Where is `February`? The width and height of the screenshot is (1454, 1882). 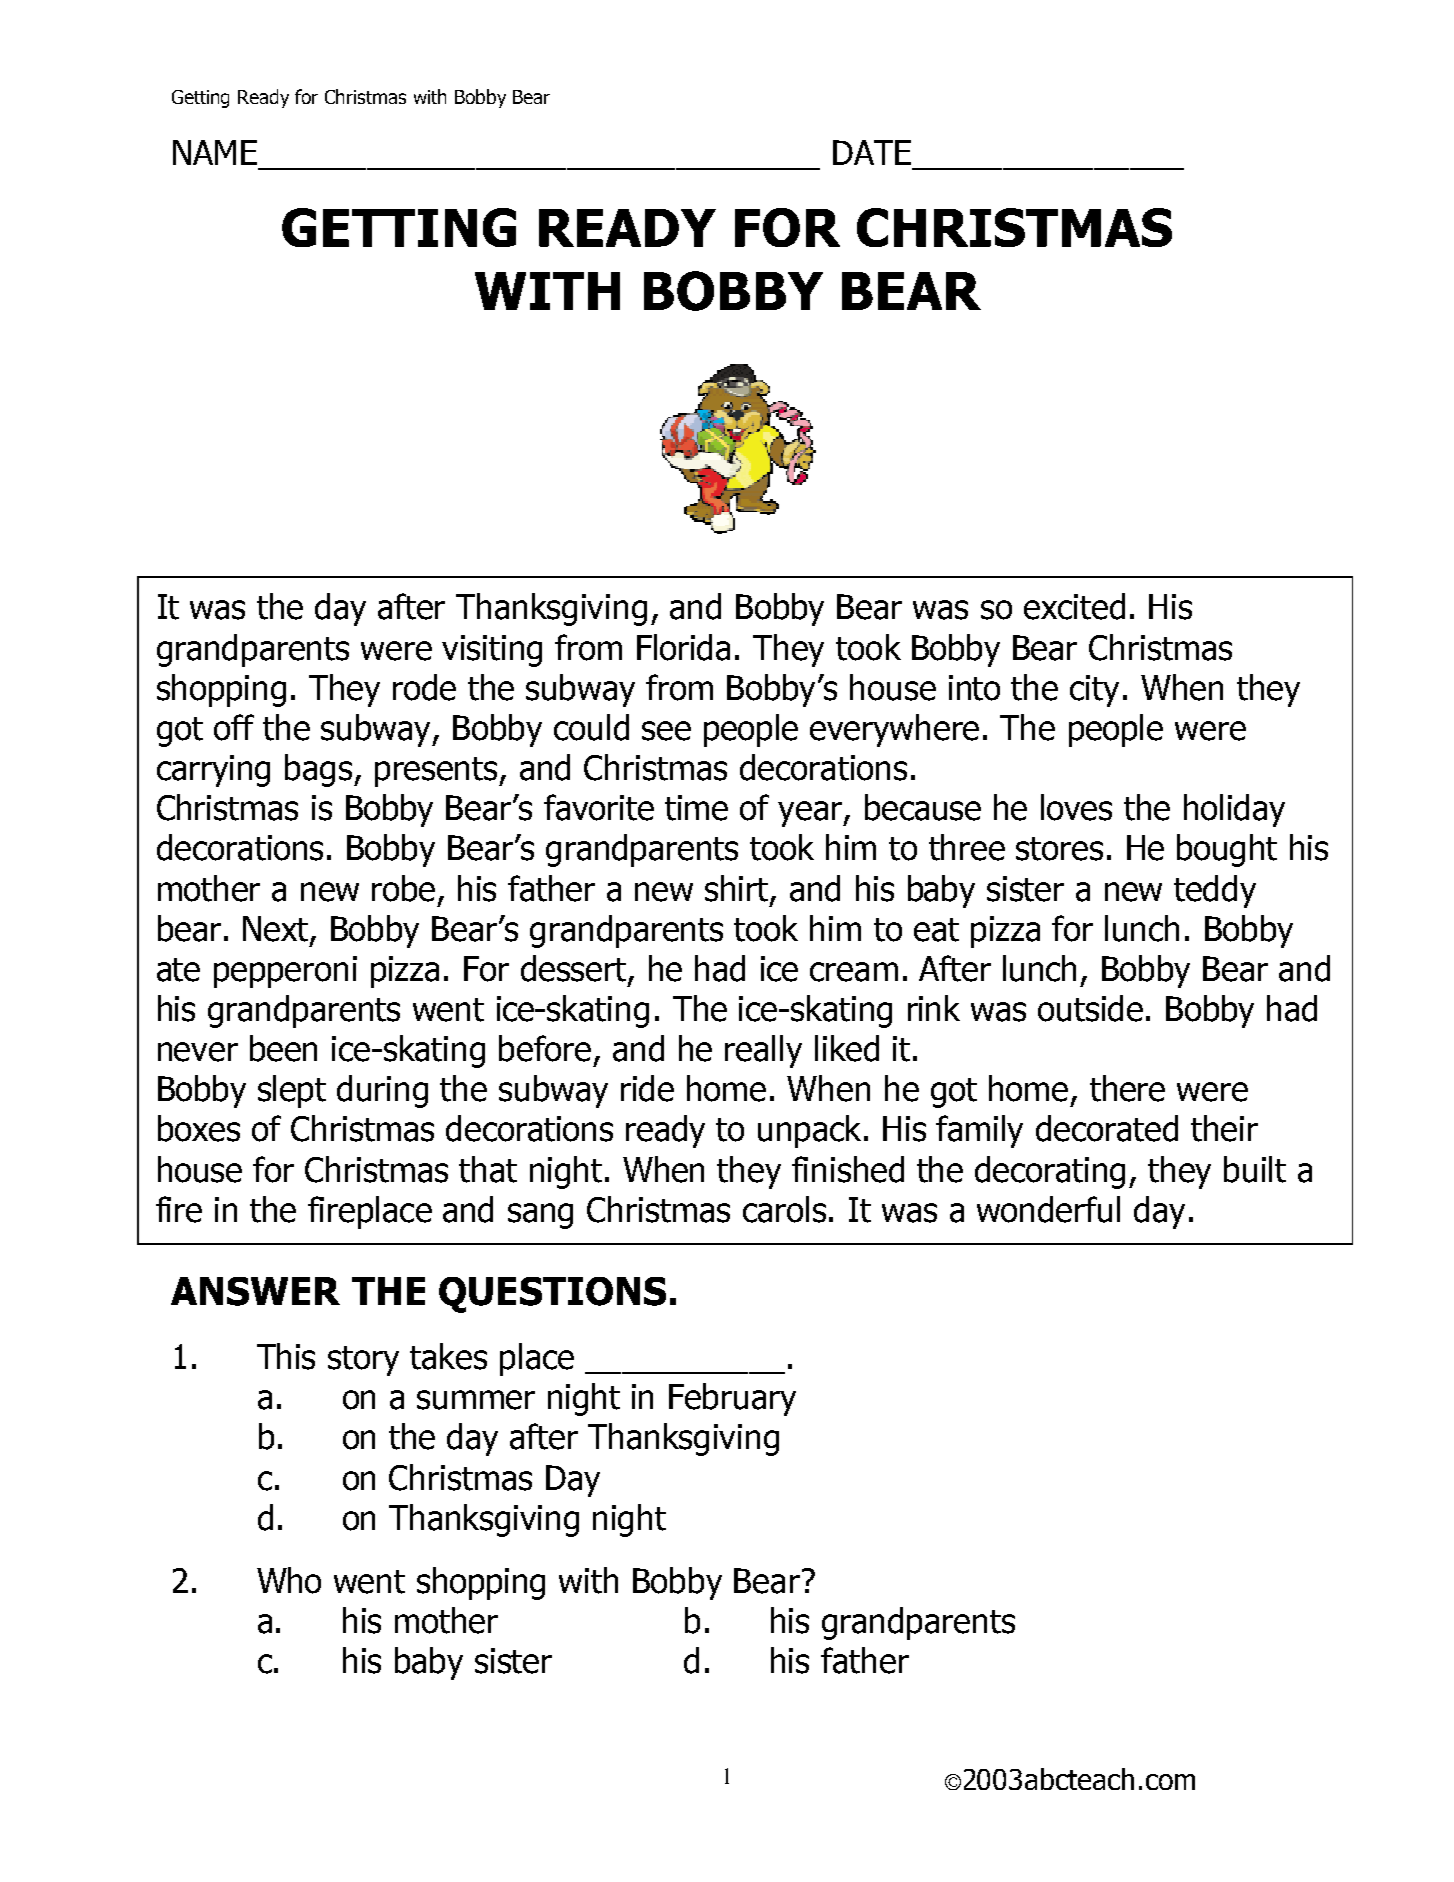
February is located at coordinates (732, 1399).
